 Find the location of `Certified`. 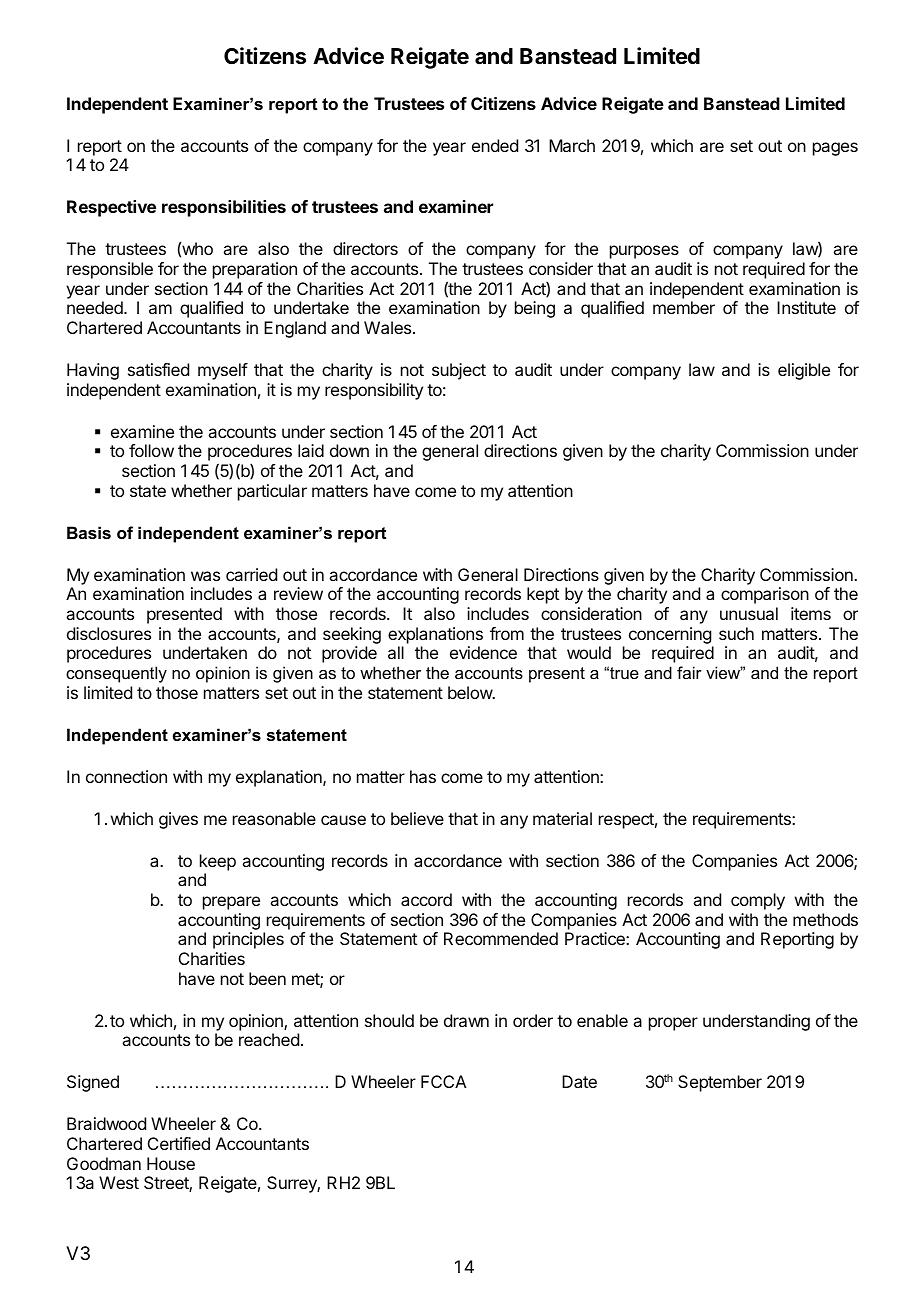

Certified is located at coordinates (179, 1143).
